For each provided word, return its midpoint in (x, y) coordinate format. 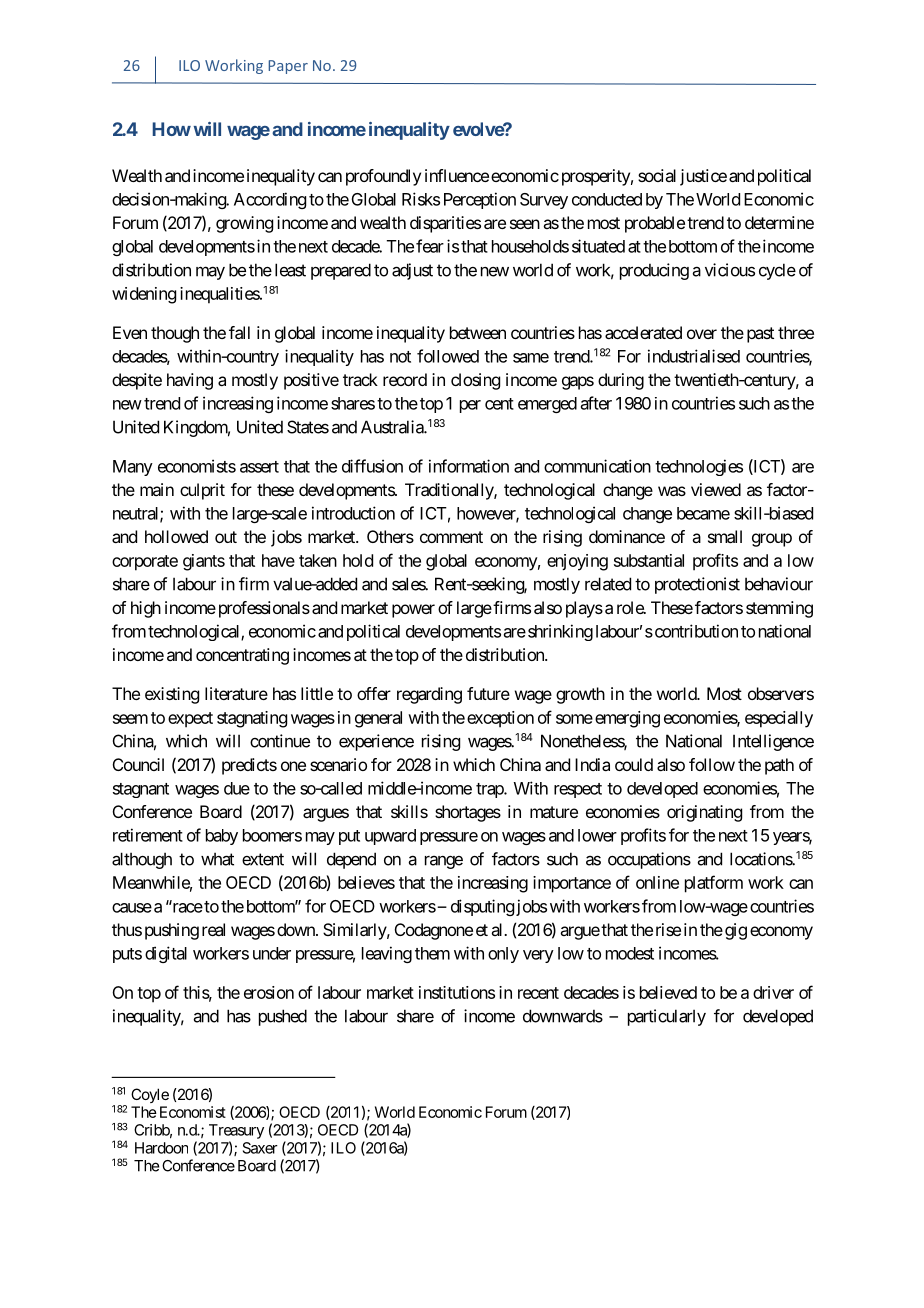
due (237, 788)
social (657, 175)
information (469, 466)
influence (457, 175)
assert (259, 467)
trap (490, 790)
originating (704, 813)
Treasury (236, 1131)
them (432, 953)
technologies (699, 467)
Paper (288, 67)
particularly (667, 1017)
